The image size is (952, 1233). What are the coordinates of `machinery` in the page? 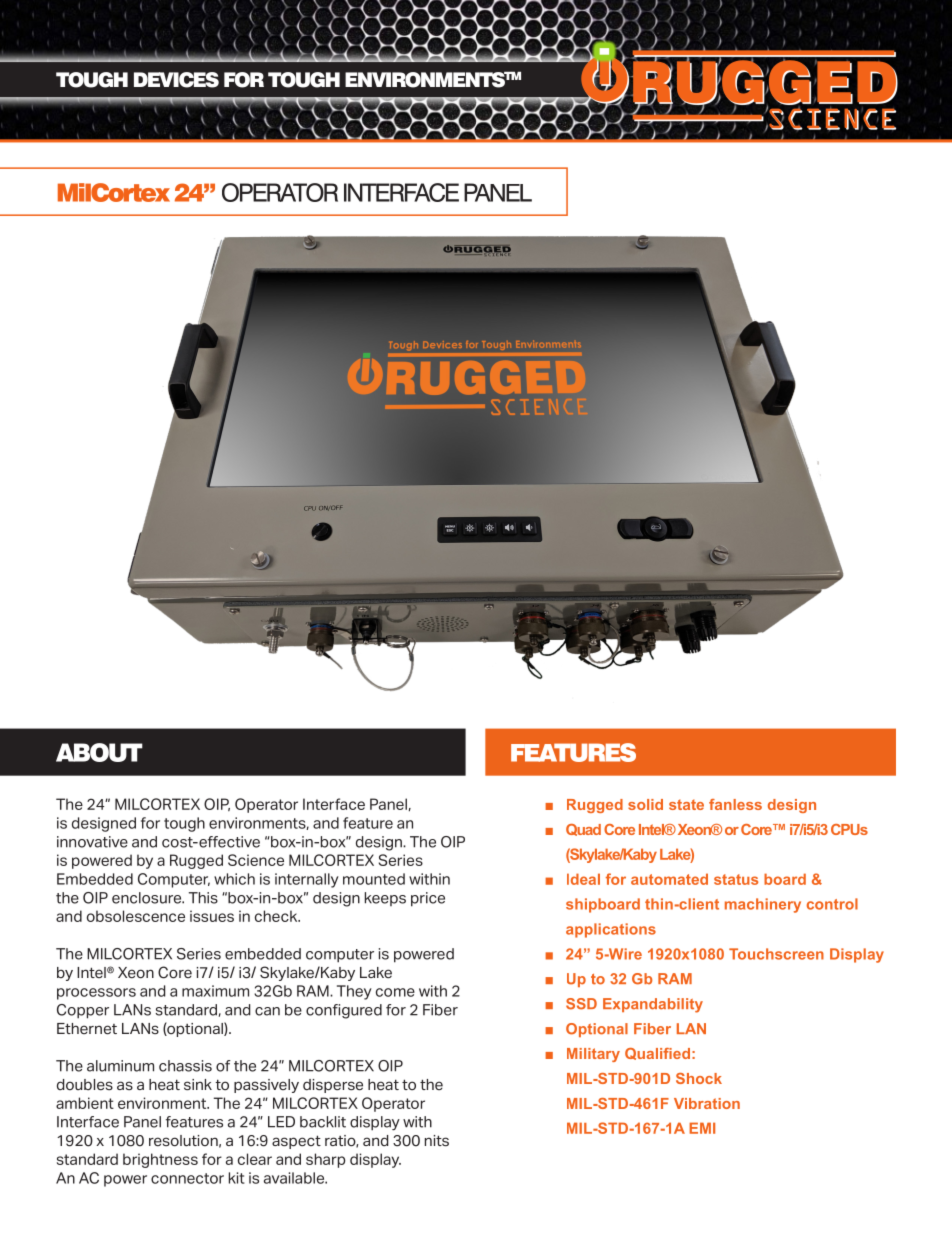 It's located at (763, 905).
